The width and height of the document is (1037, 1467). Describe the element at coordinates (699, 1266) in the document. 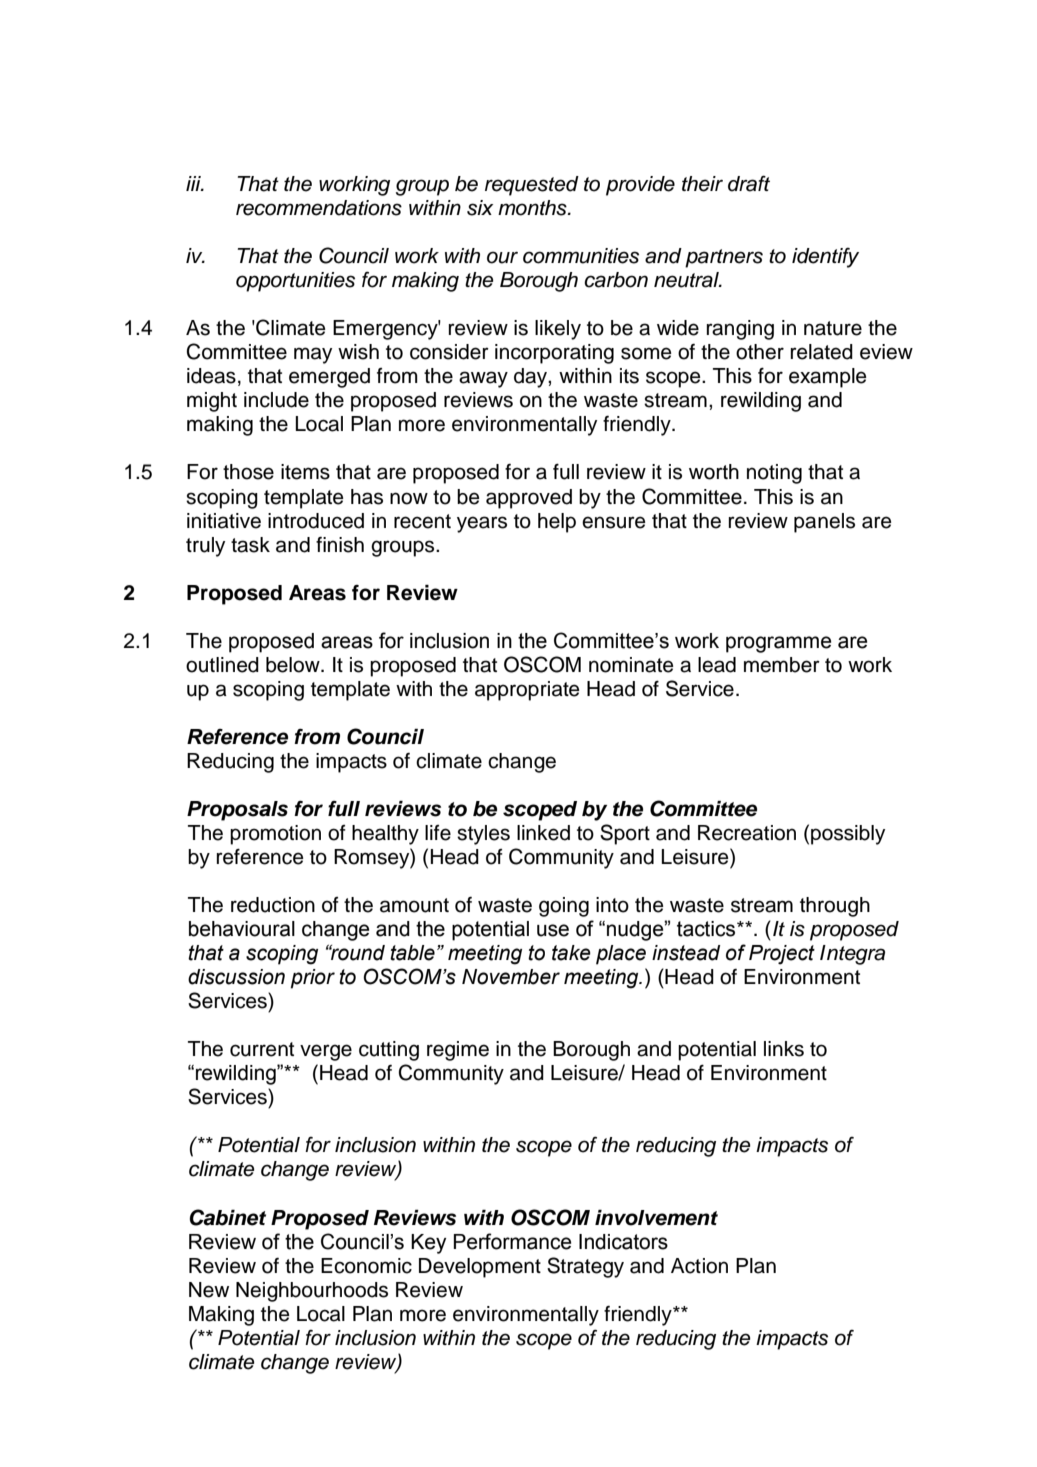

I see `Action` at that location.
